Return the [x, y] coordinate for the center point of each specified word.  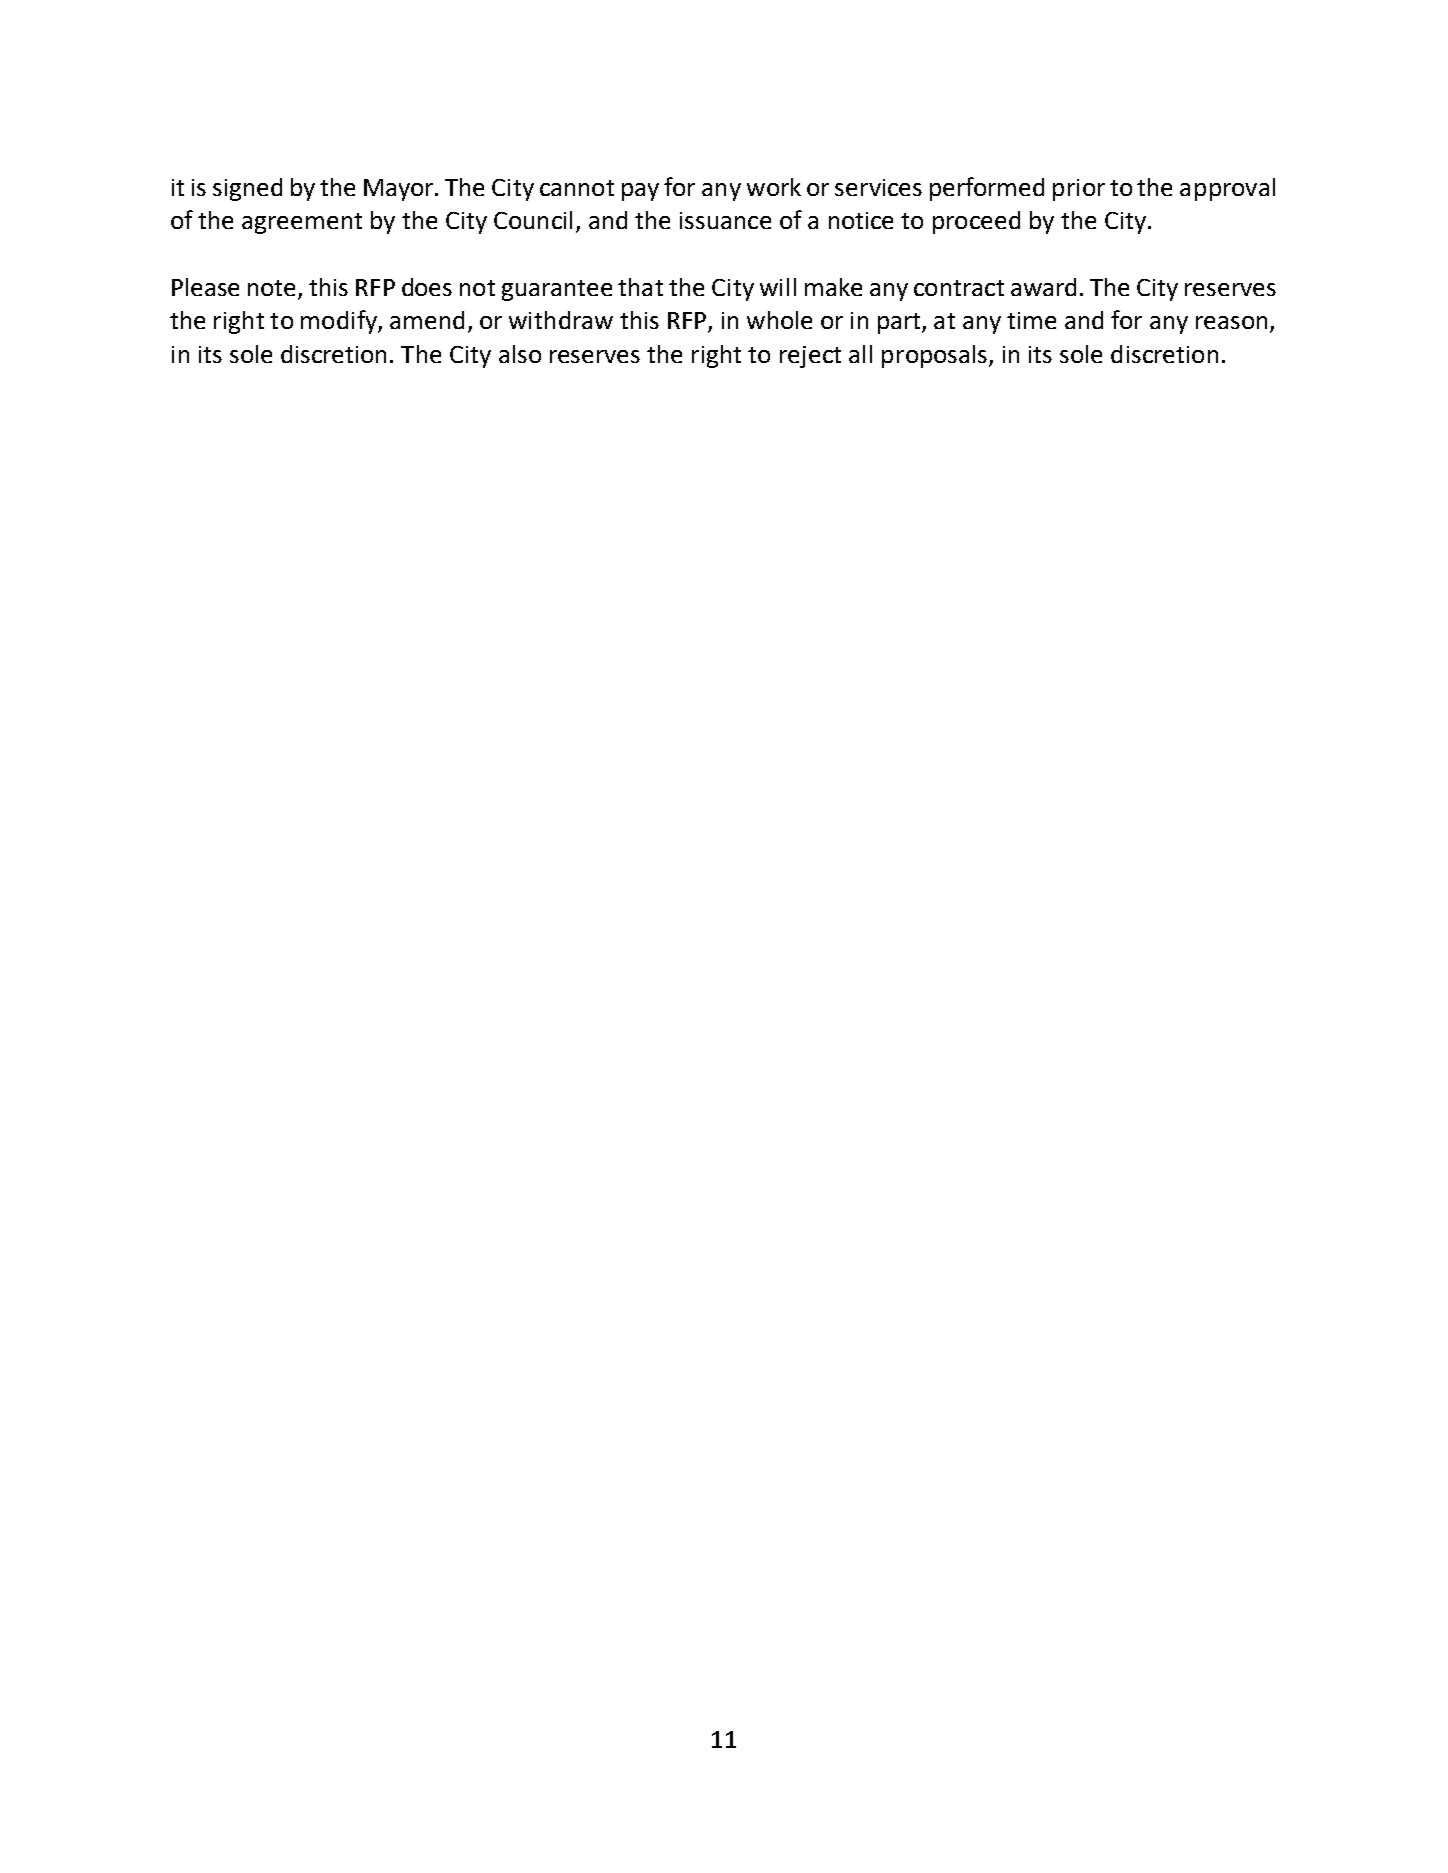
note [271, 288]
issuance [725, 220]
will [778, 287]
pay [640, 192]
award [1043, 287]
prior [1079, 190]
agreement [302, 223]
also [520, 354]
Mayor [400, 190]
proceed [976, 222]
